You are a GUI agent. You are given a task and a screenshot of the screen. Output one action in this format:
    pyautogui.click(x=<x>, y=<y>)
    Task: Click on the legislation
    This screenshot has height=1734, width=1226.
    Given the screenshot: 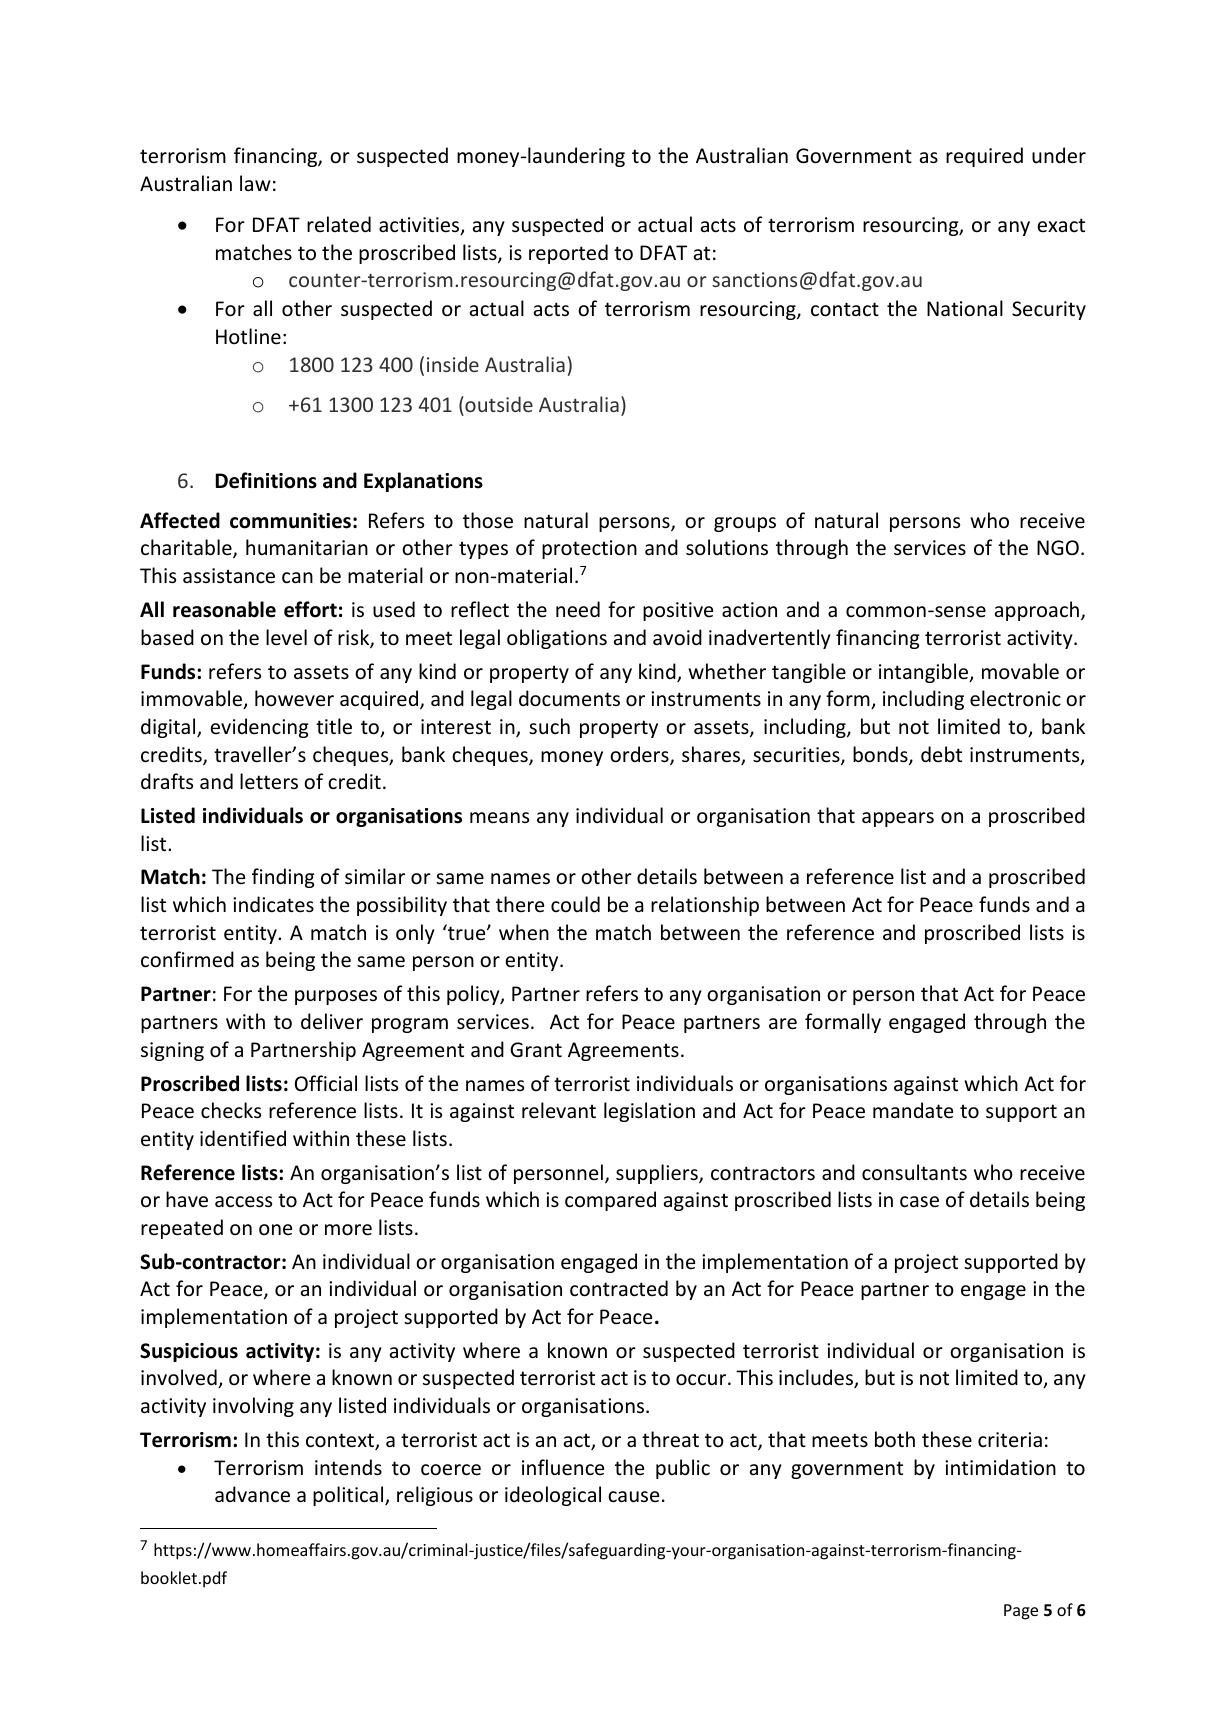 What is the action you would take?
    pyautogui.click(x=649, y=1112)
